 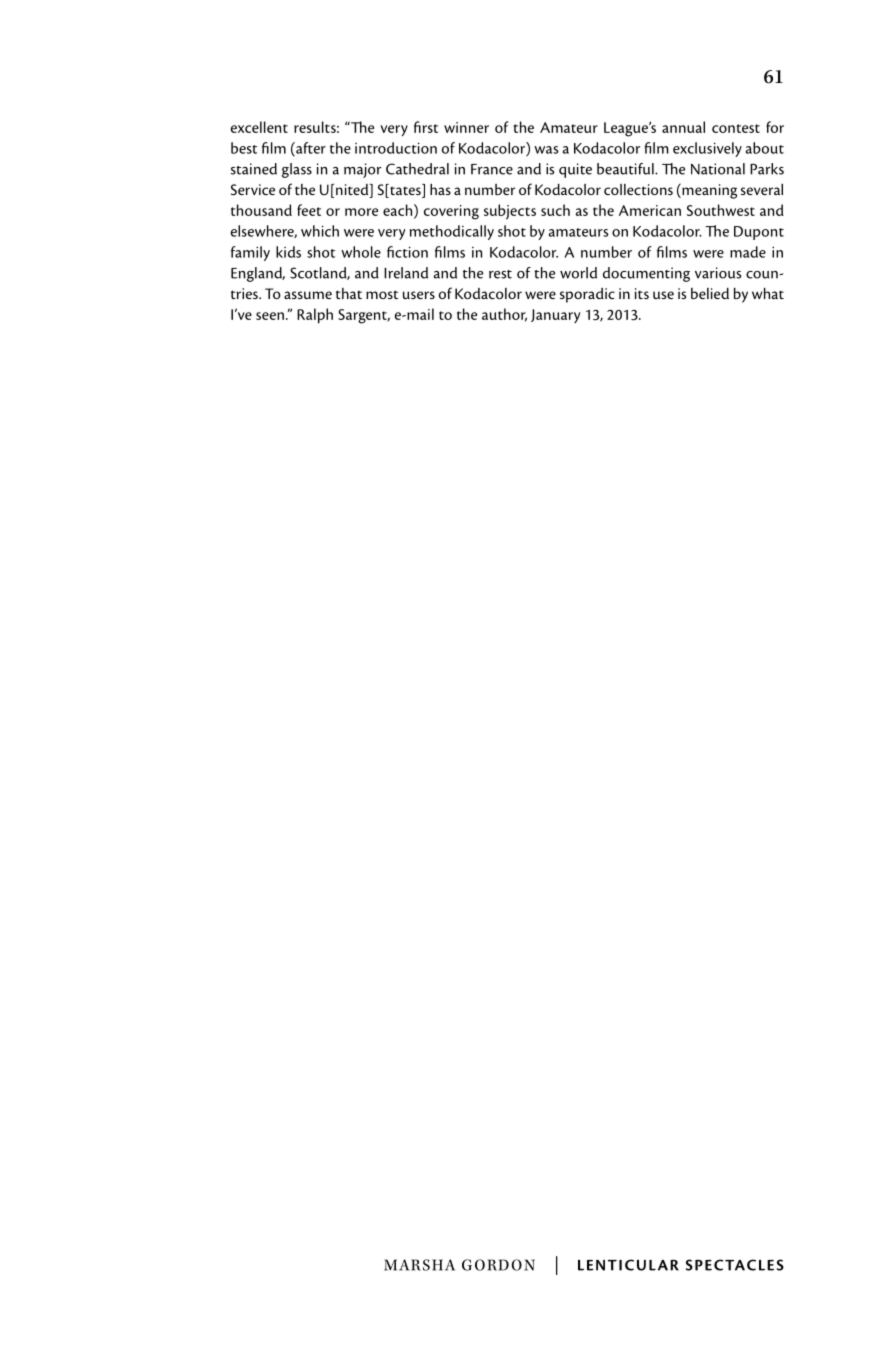 I want to click on January, so click(x=555, y=316).
